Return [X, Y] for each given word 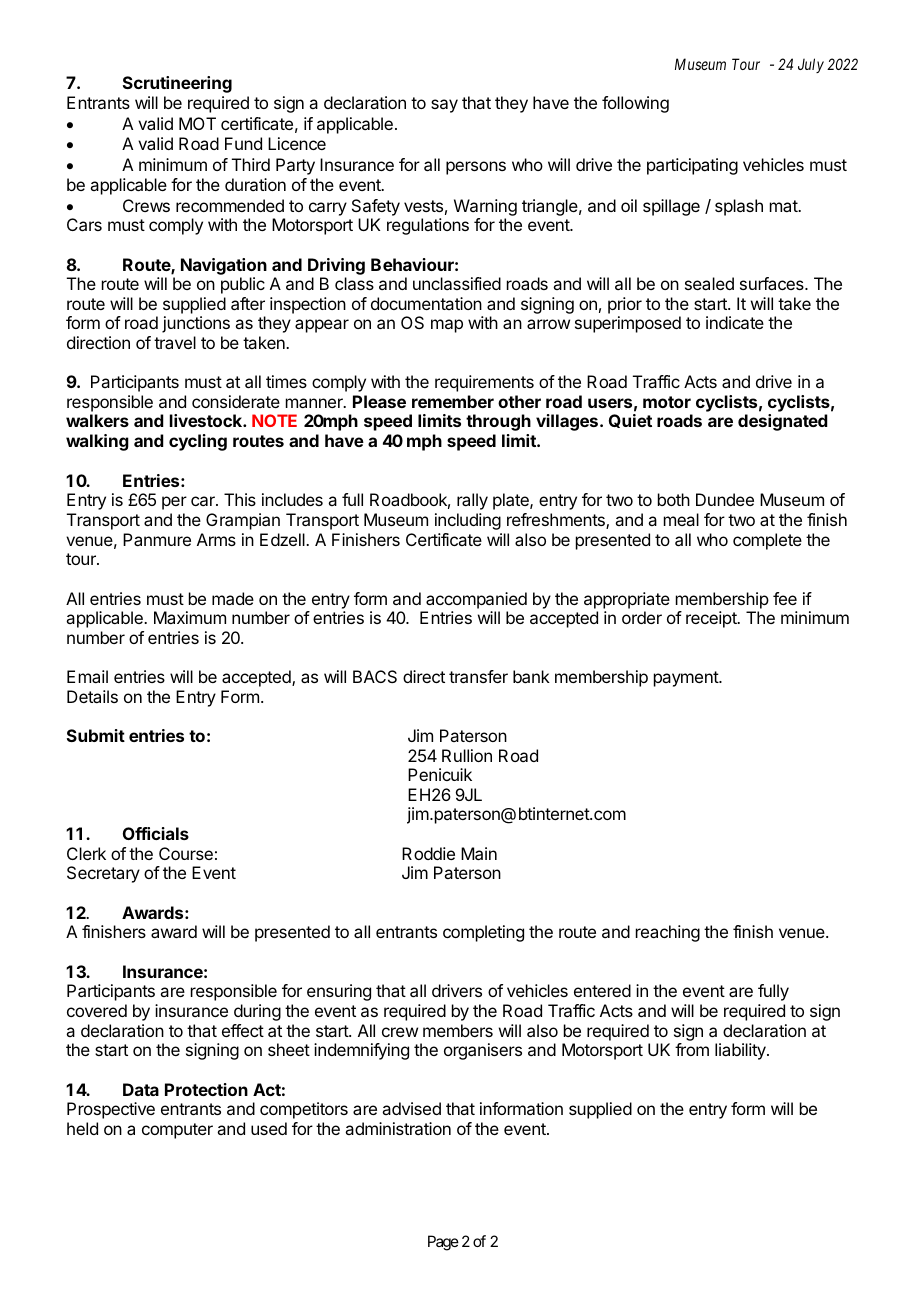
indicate [735, 322]
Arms [216, 539]
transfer [478, 676]
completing [483, 933]
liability [741, 1051]
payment [687, 679]
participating [692, 166]
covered [97, 1010]
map [447, 326]
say [444, 106]
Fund [243, 143]
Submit [96, 735]
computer [177, 1131]
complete [767, 541]
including [468, 521]
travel [175, 342]
